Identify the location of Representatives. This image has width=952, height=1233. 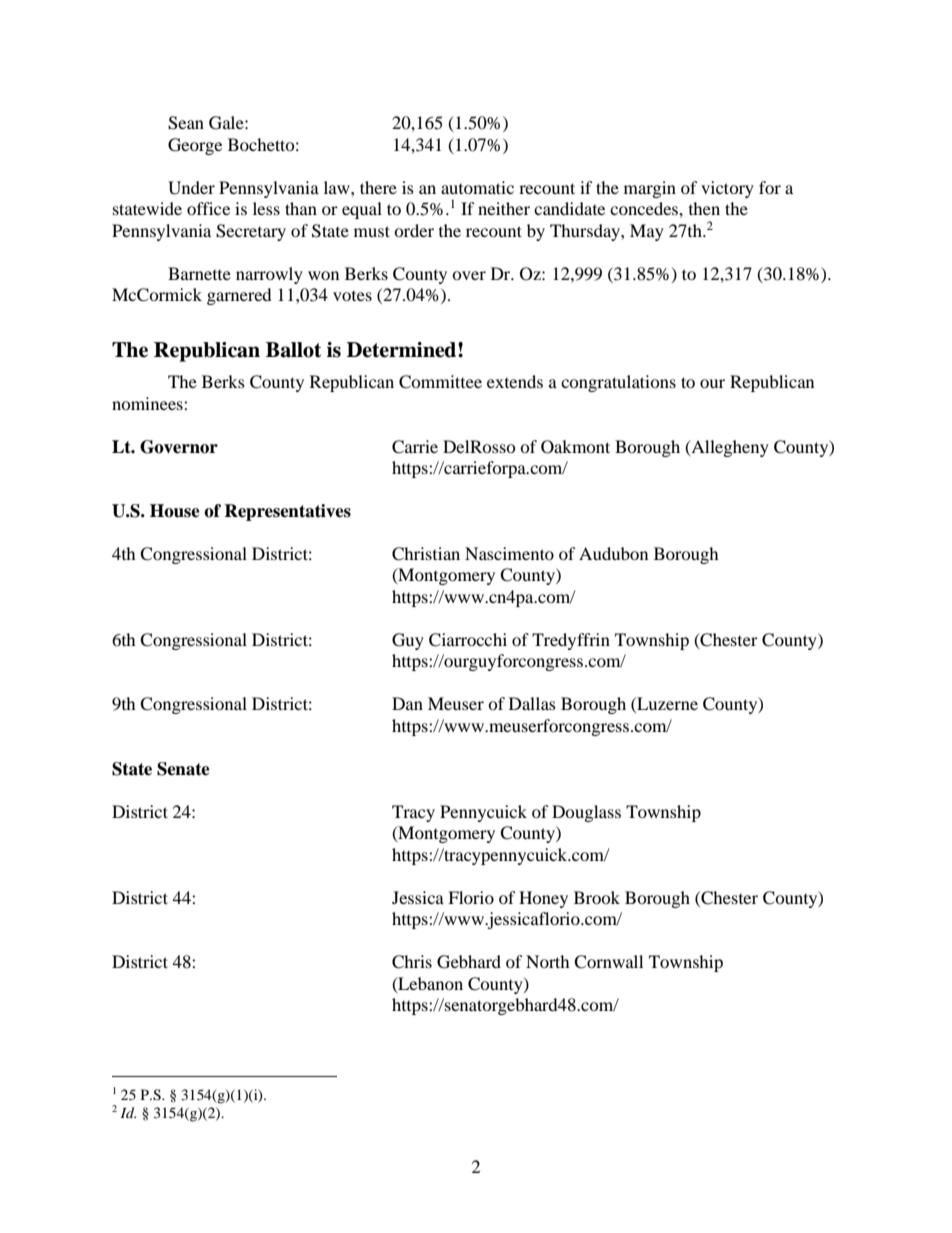
(287, 512).
